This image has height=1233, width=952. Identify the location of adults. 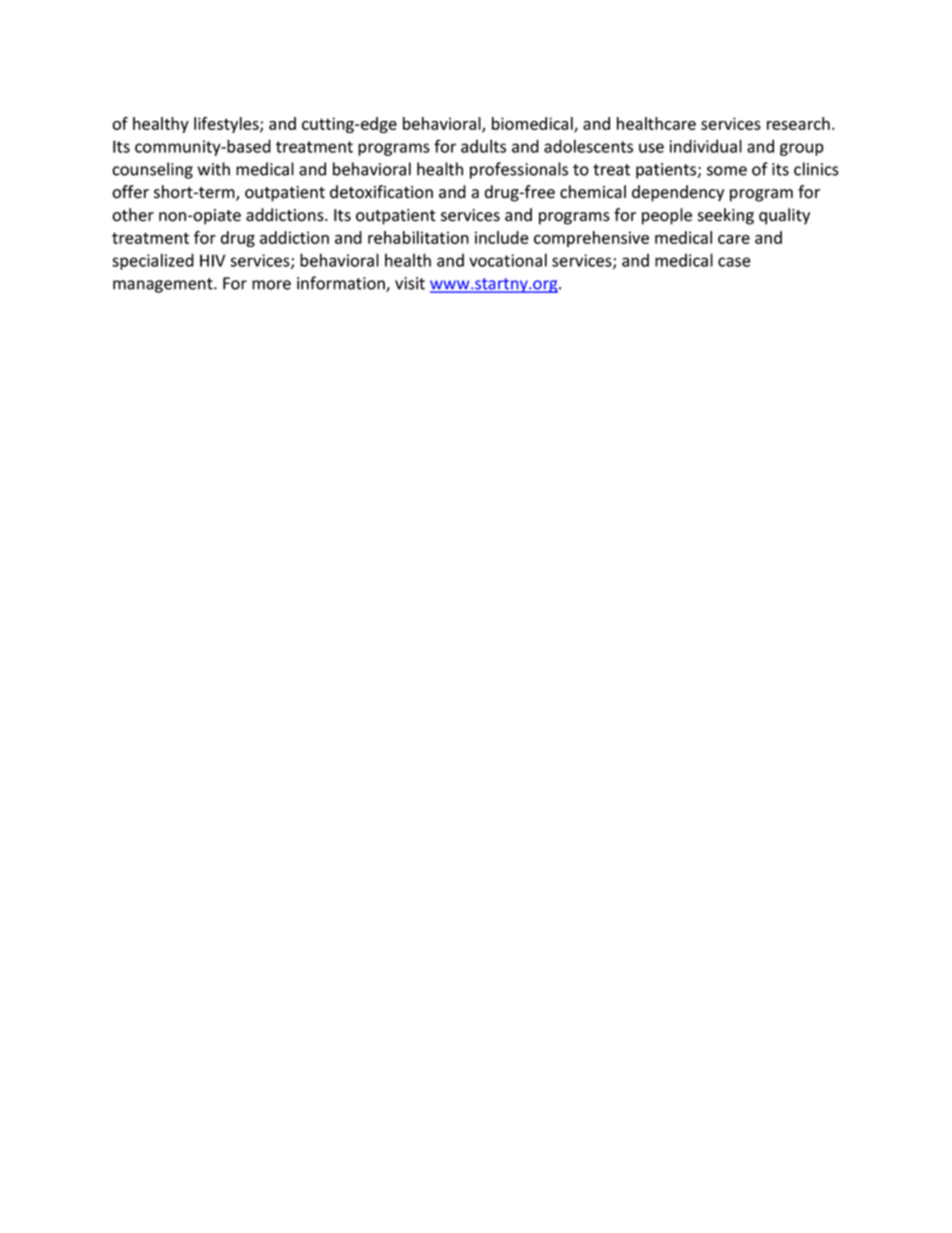
(483, 146).
